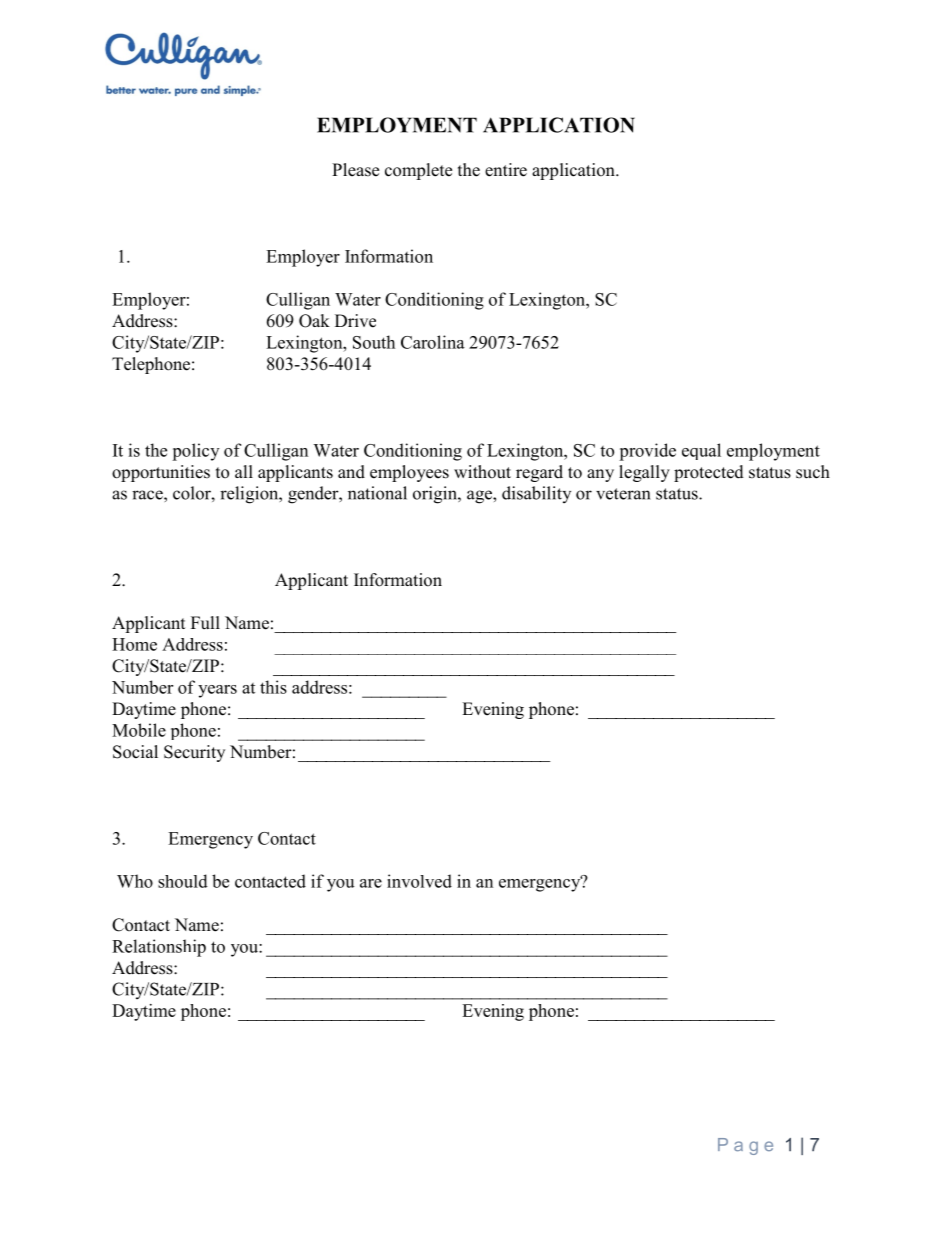 The image size is (952, 1233). I want to click on this, so click(273, 687).
